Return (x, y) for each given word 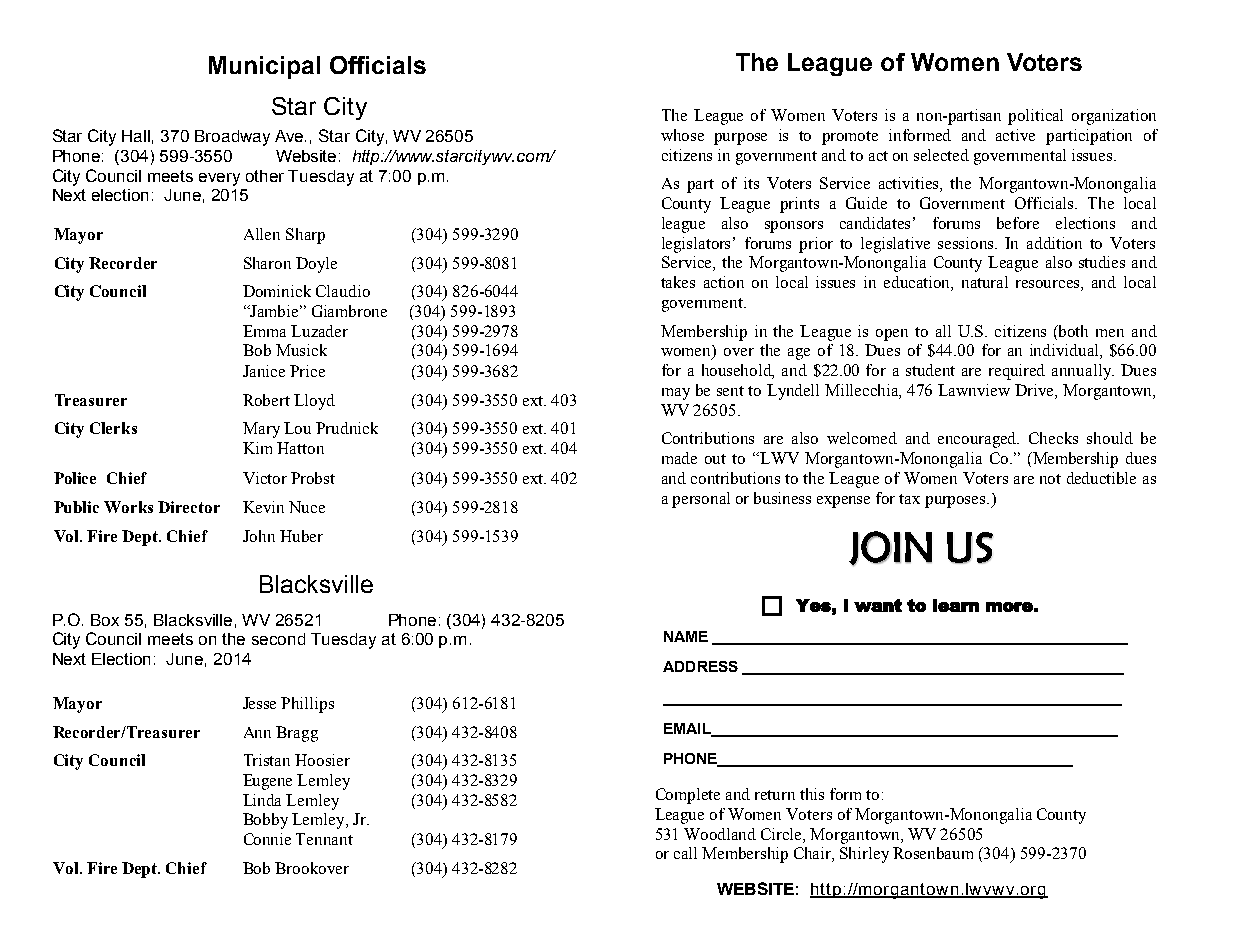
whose (682, 135)
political (1035, 117)
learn (956, 605)
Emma (264, 331)
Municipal (264, 67)
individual (1065, 351)
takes (678, 282)
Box (105, 620)
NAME (686, 636)
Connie (267, 839)
